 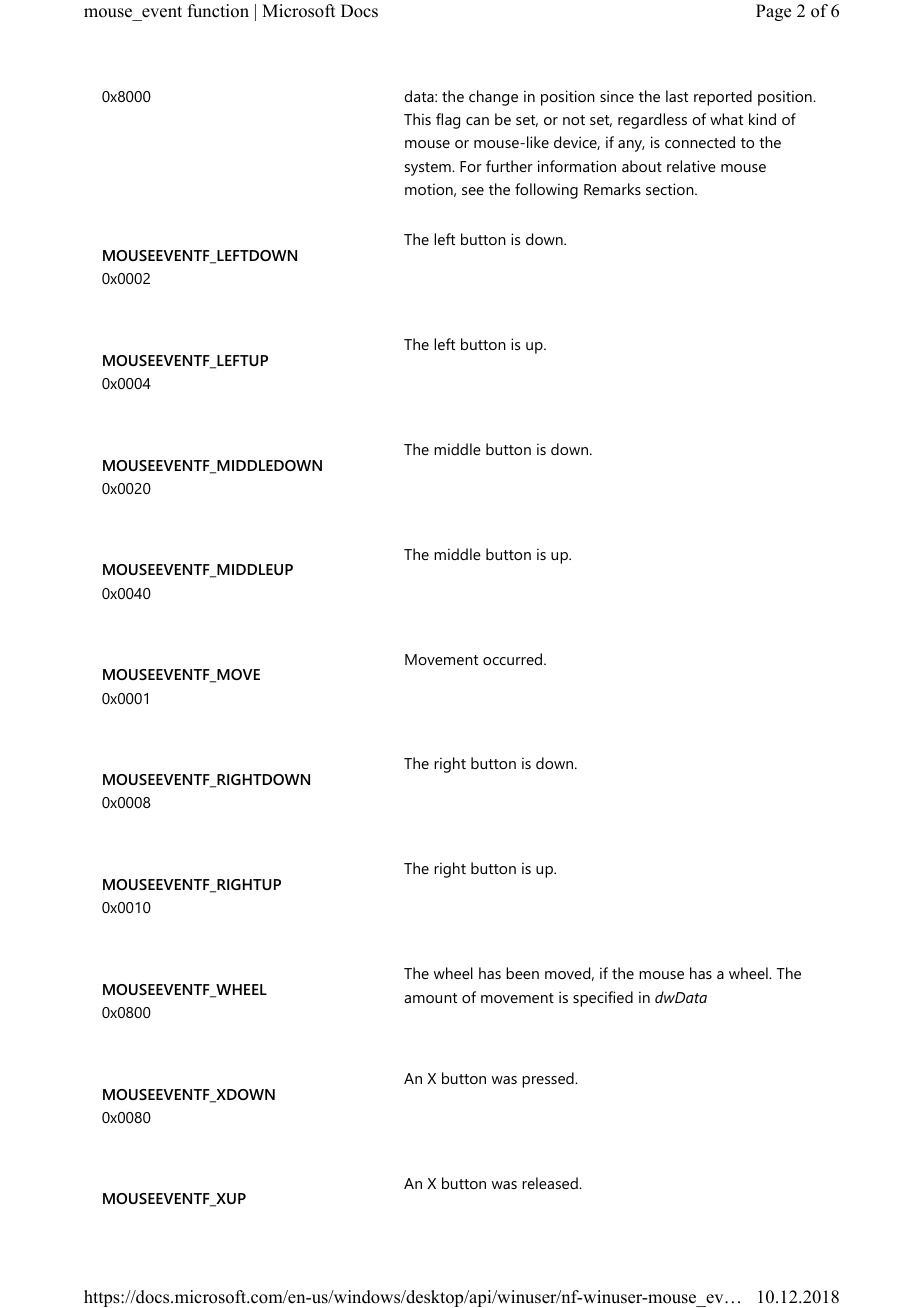 What do you see at coordinates (549, 1080) in the image?
I see `pressed` at bounding box center [549, 1080].
